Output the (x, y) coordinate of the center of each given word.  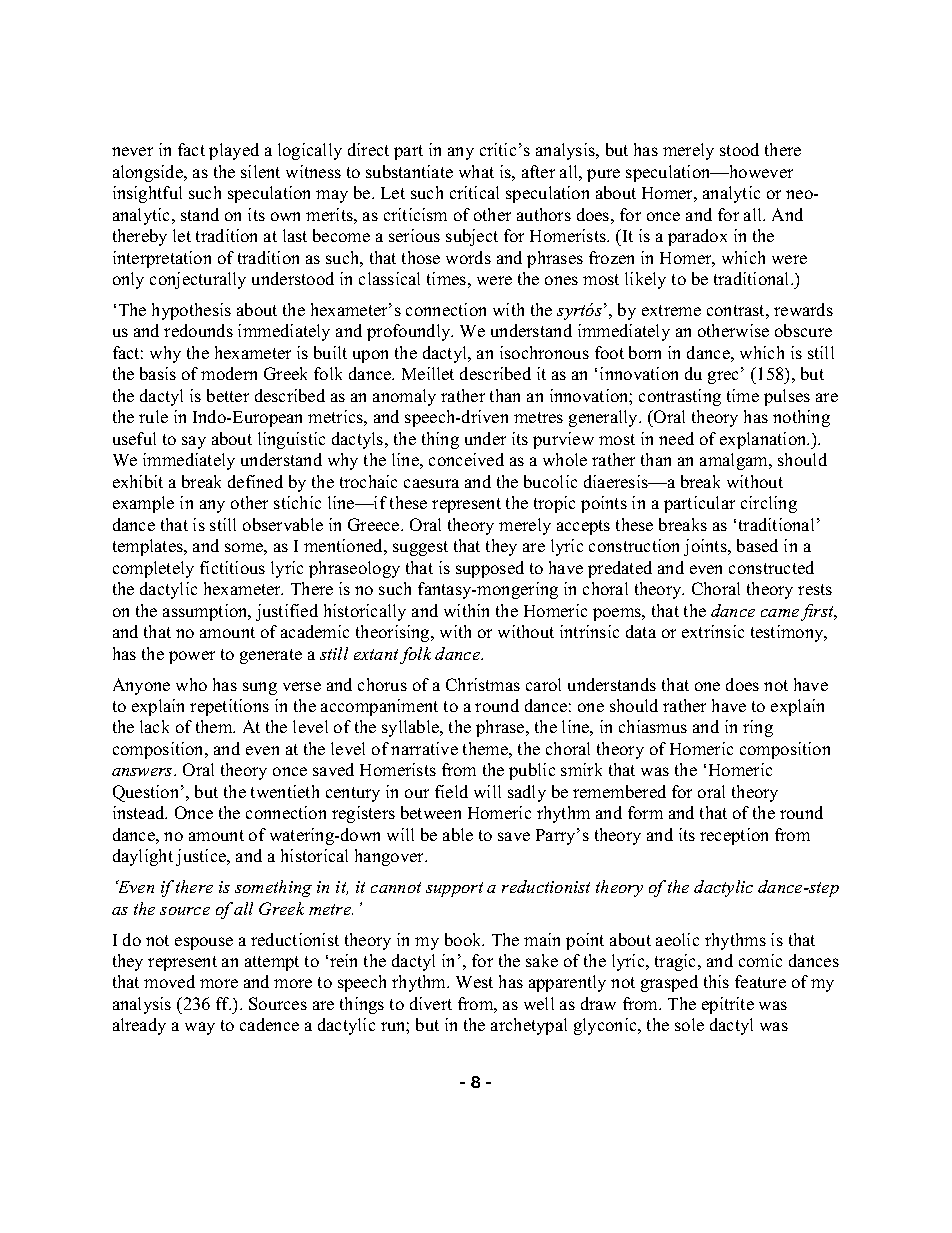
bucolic (550, 481)
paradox (697, 237)
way (200, 1028)
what (476, 171)
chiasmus (653, 726)
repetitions (229, 707)
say (194, 442)
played (234, 151)
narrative (424, 748)
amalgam (735, 461)
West (474, 982)
